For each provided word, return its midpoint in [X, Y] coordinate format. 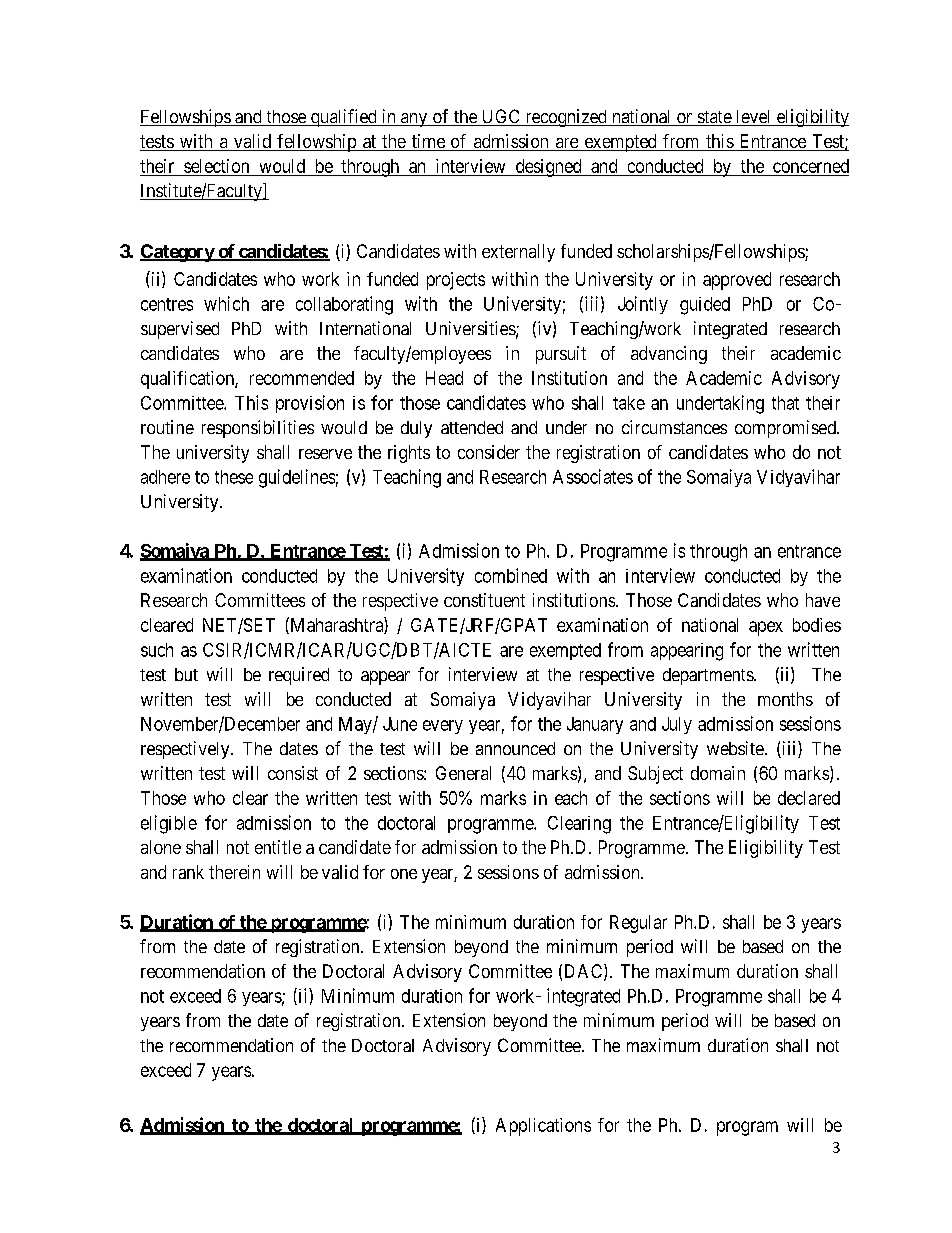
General [463, 773]
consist [293, 773]
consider [489, 452]
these [234, 477]
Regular [638, 924]
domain [718, 773]
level [754, 118]
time [428, 142]
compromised [786, 429]
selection [216, 166]
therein [234, 872]
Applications [543, 1127]
